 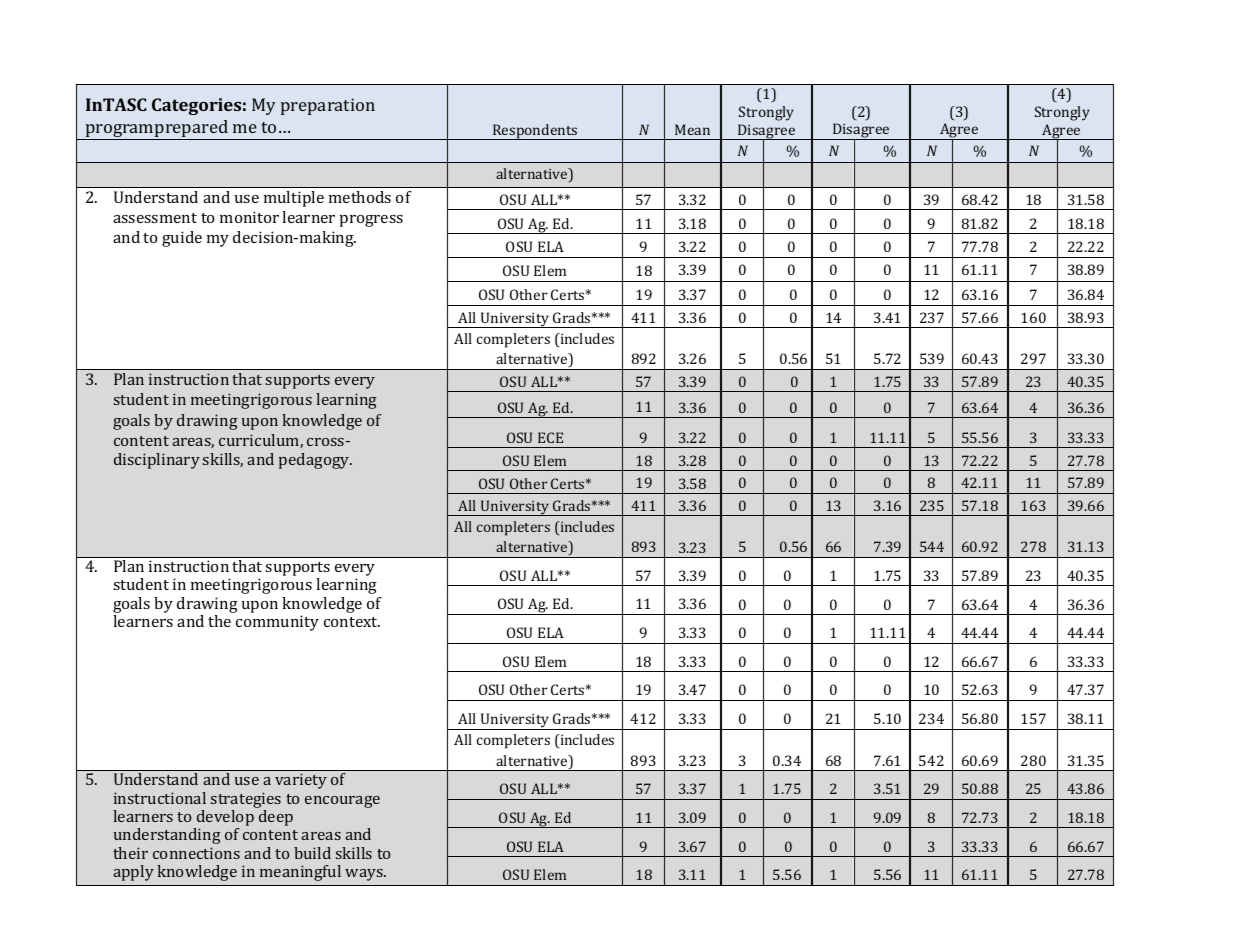 What do you see at coordinates (342, 802) in the screenshot?
I see `encourage` at bounding box center [342, 802].
